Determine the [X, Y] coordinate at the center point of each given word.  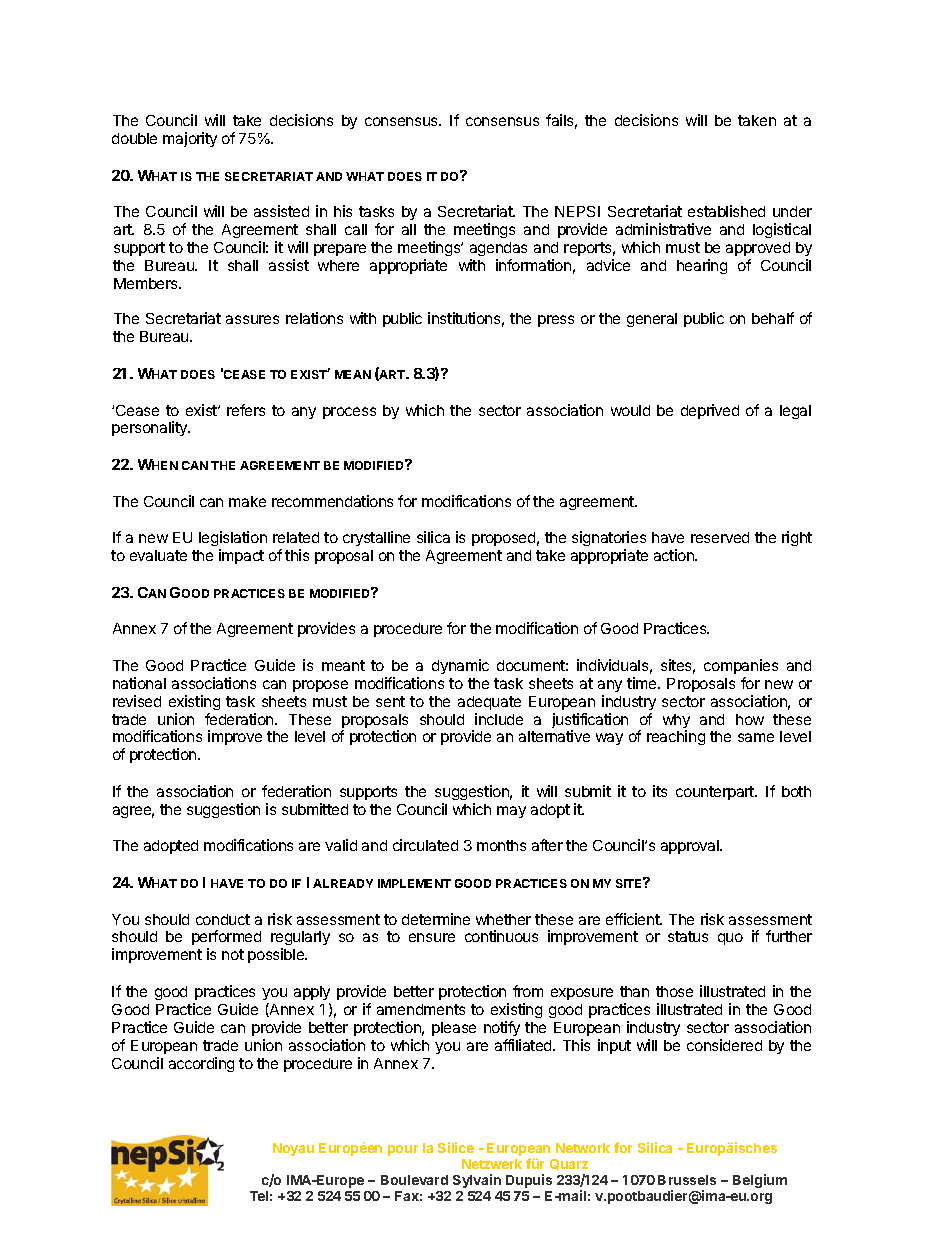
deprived [710, 411]
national [139, 683]
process [349, 413]
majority [190, 139]
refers [246, 410]
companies [741, 666]
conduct [223, 919]
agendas [498, 249]
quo [730, 939]
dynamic [460, 666]
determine [436, 919]
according [201, 1064]
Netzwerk [492, 1164]
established [726, 211]
